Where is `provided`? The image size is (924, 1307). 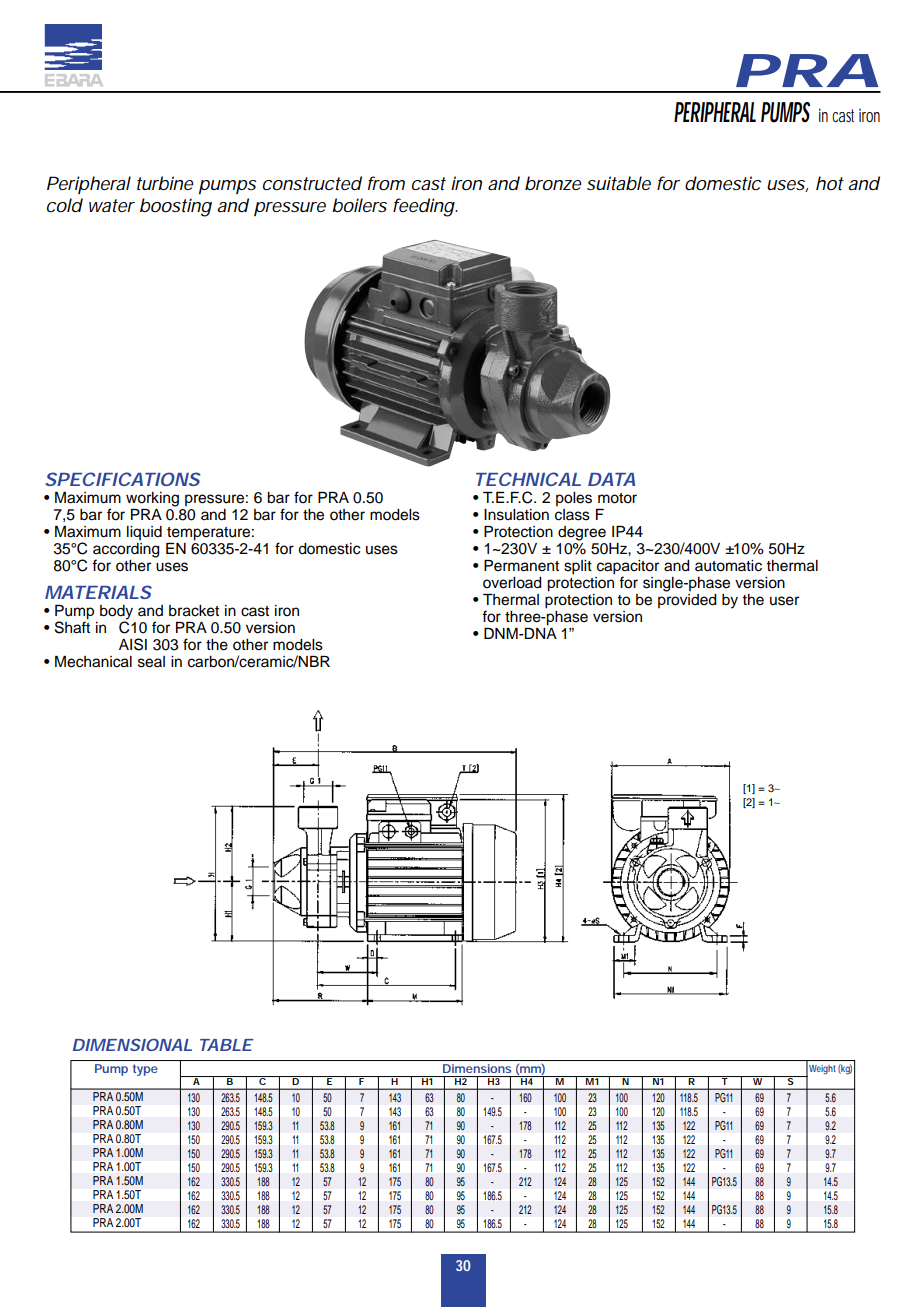 provided is located at coordinates (687, 601).
